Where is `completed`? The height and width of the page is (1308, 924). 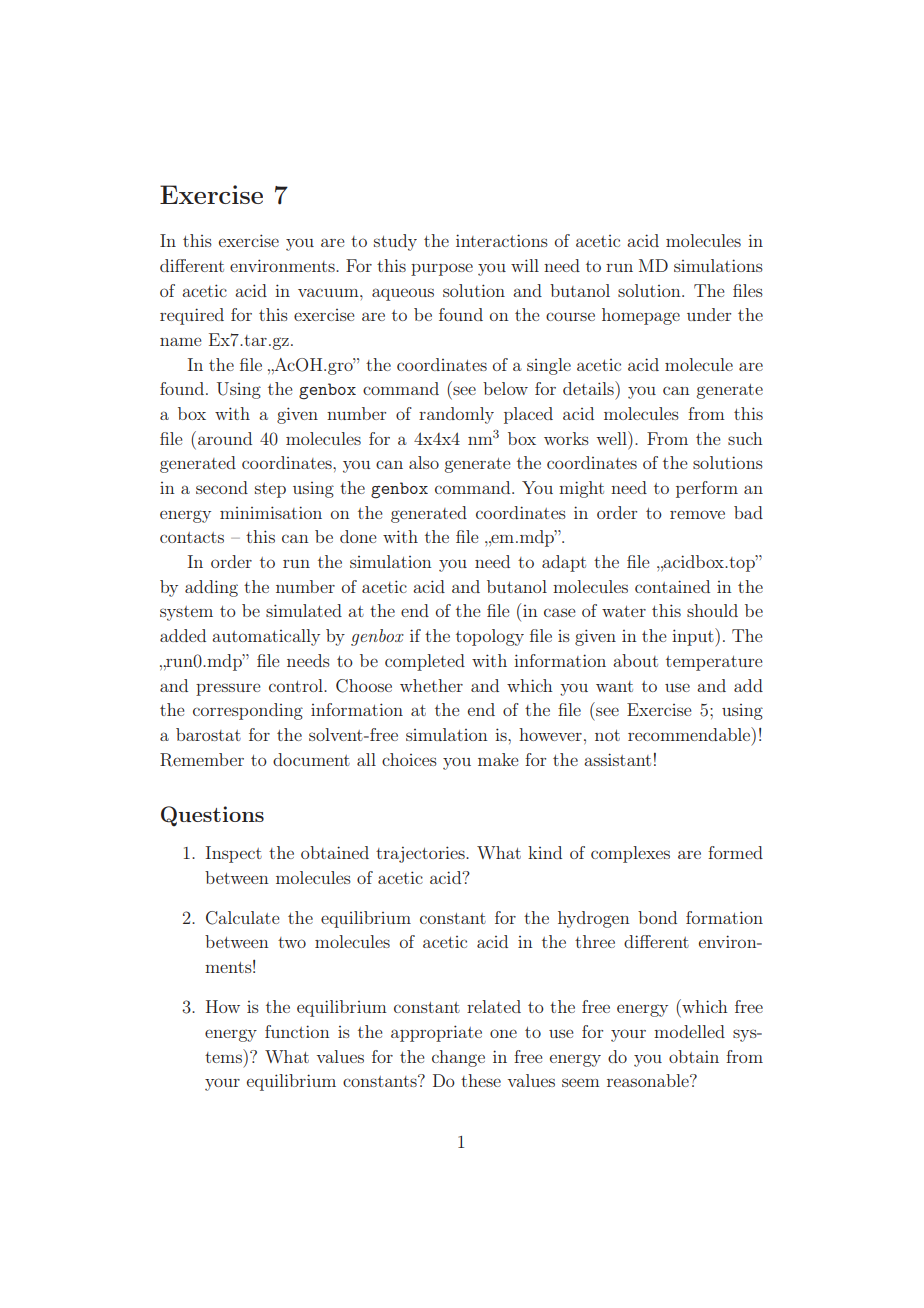 completed is located at coordinates (425, 662).
